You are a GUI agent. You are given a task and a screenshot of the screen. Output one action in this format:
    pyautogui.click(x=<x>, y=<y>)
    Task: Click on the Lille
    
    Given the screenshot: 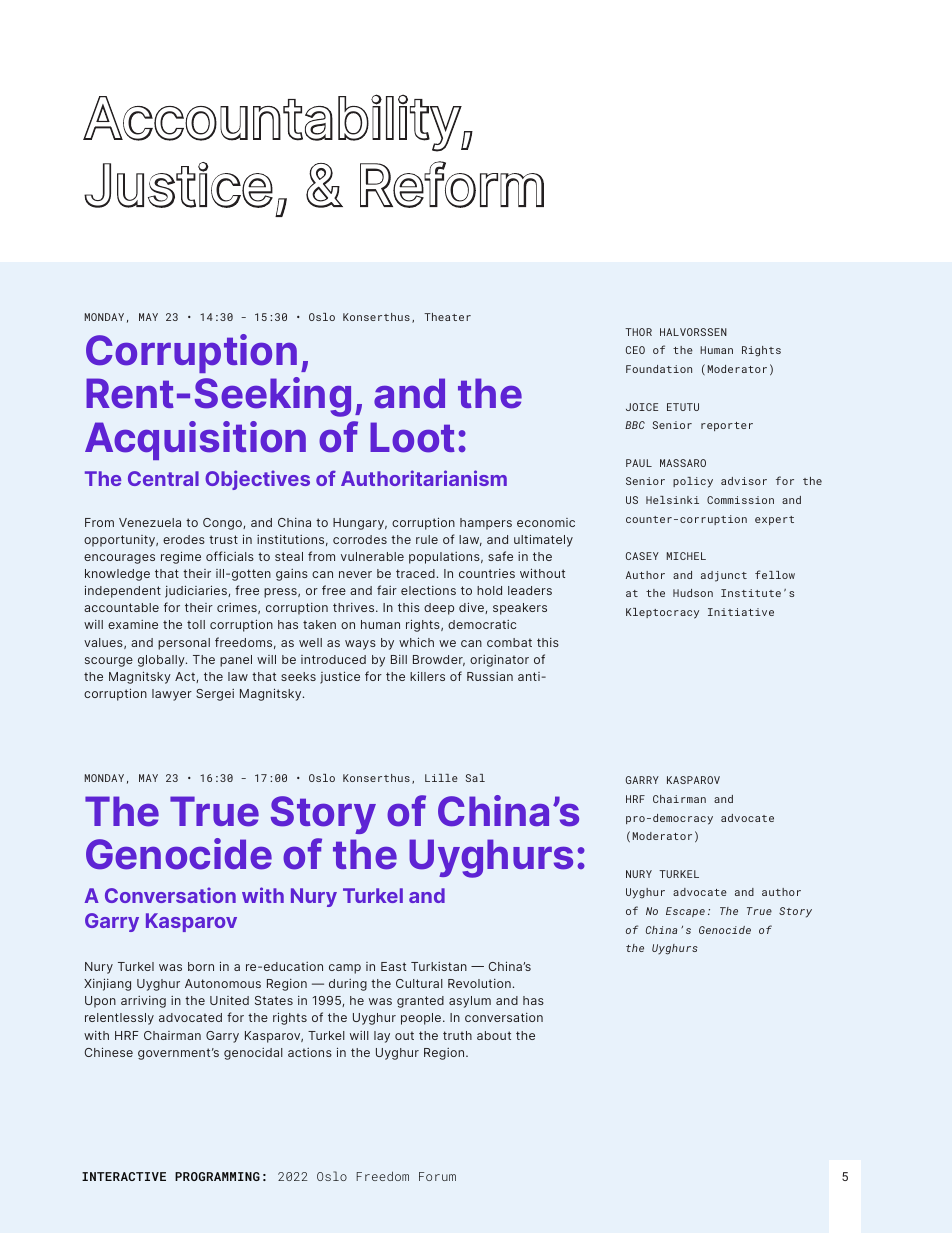 What is the action you would take?
    pyautogui.click(x=441, y=778)
